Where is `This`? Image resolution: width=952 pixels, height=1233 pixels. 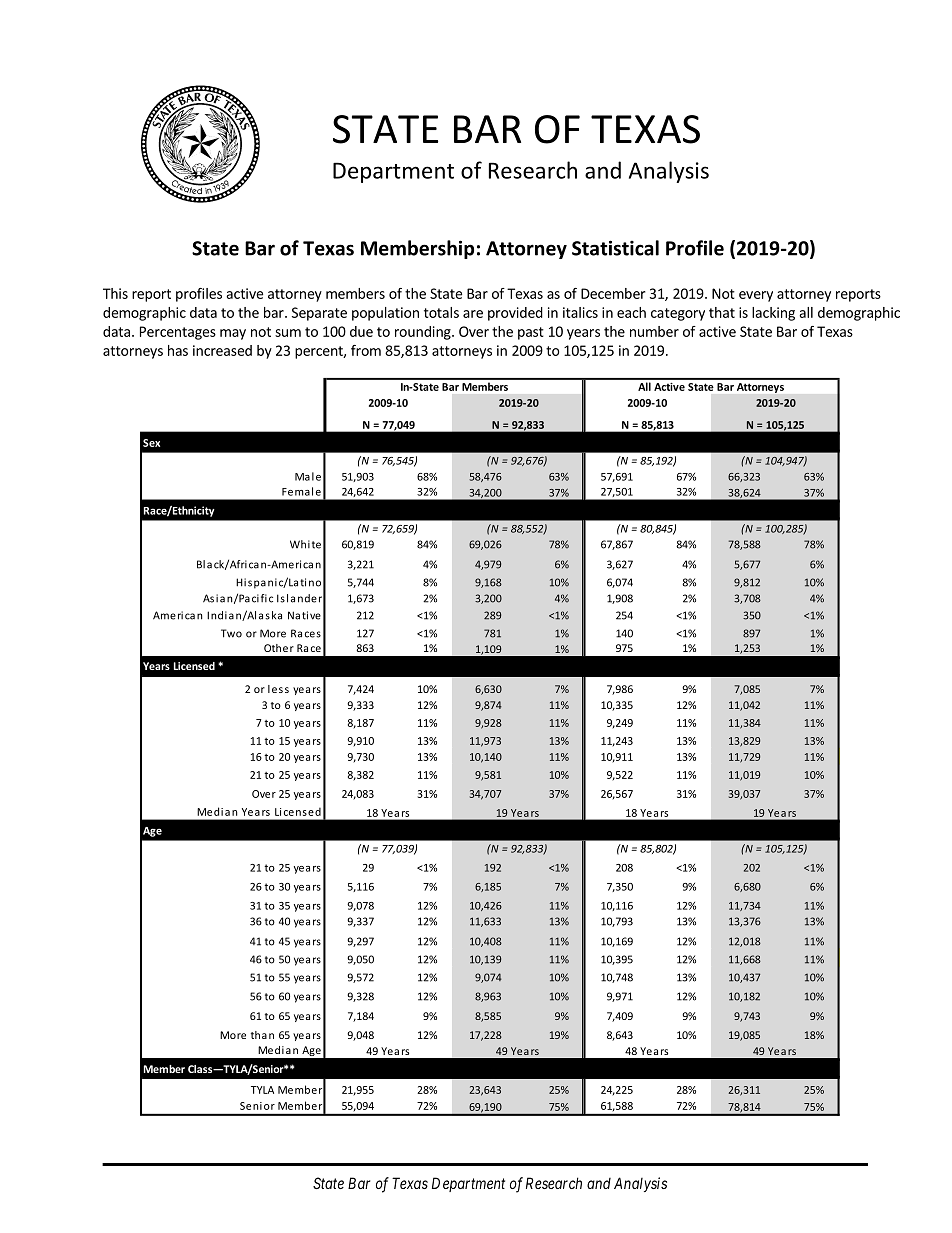 This is located at coordinates (115, 293).
